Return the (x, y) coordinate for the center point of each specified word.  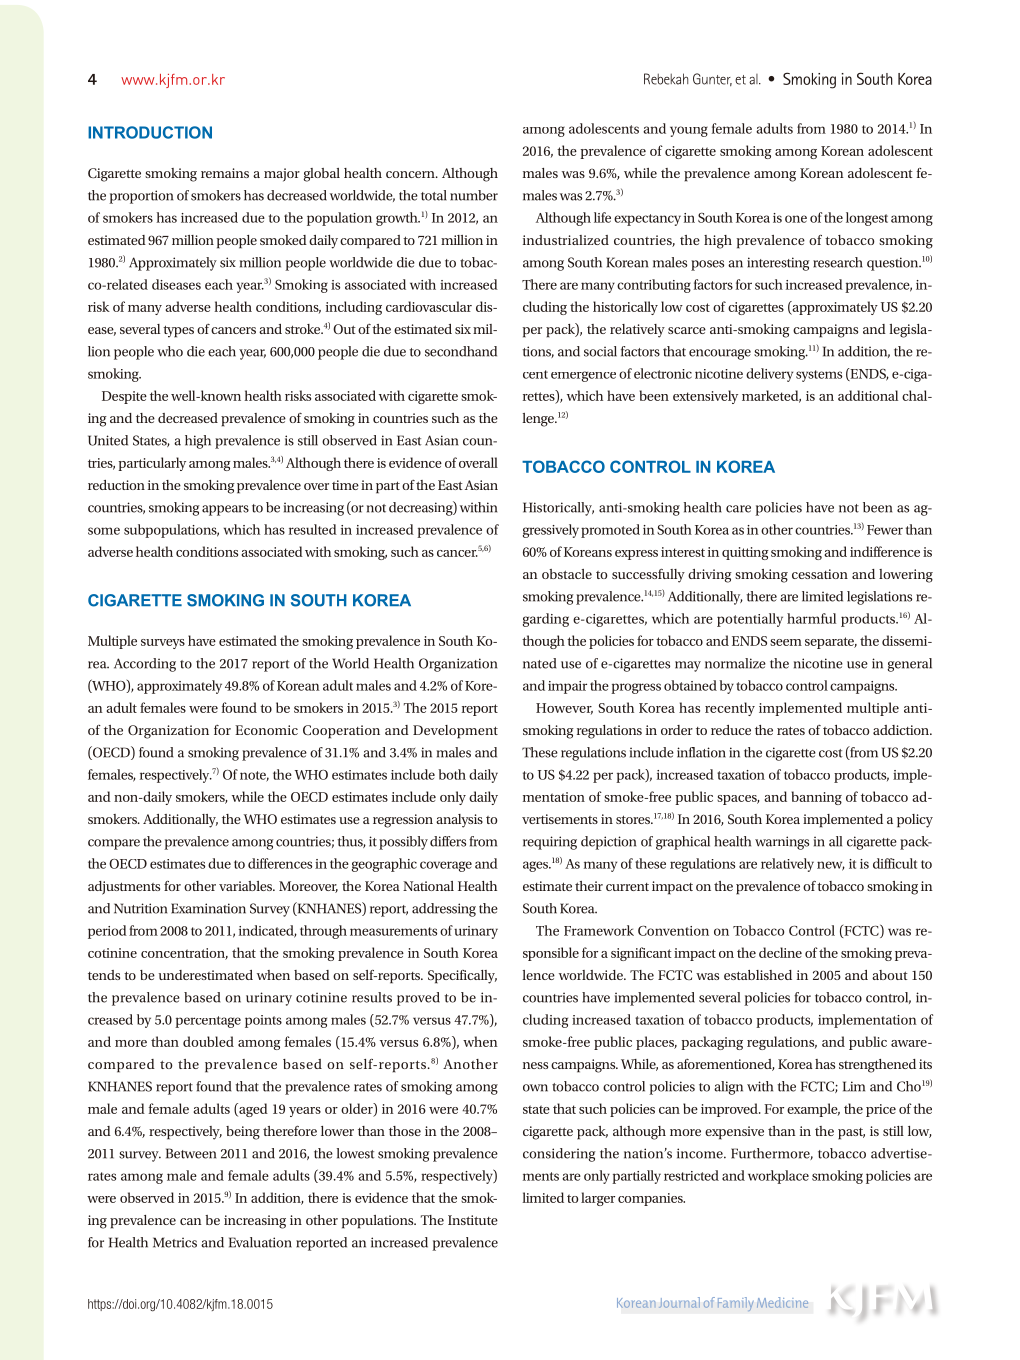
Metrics (175, 1242)
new (831, 866)
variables (246, 886)
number (474, 195)
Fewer (885, 530)
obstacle (567, 574)
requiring (550, 843)
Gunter (712, 79)
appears (225, 510)
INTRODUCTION (150, 132)
